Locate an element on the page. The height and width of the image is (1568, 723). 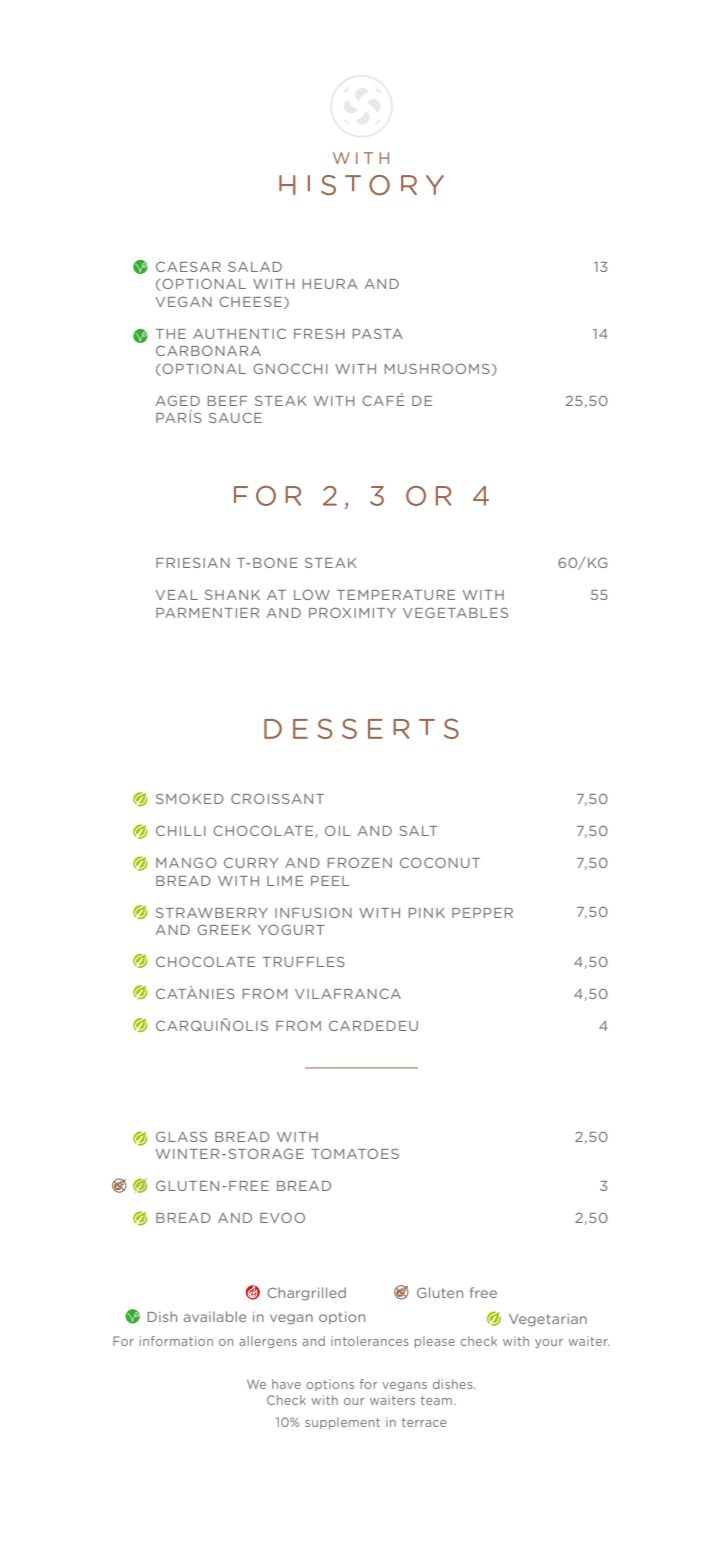
FROZEN is located at coordinates (360, 862).
